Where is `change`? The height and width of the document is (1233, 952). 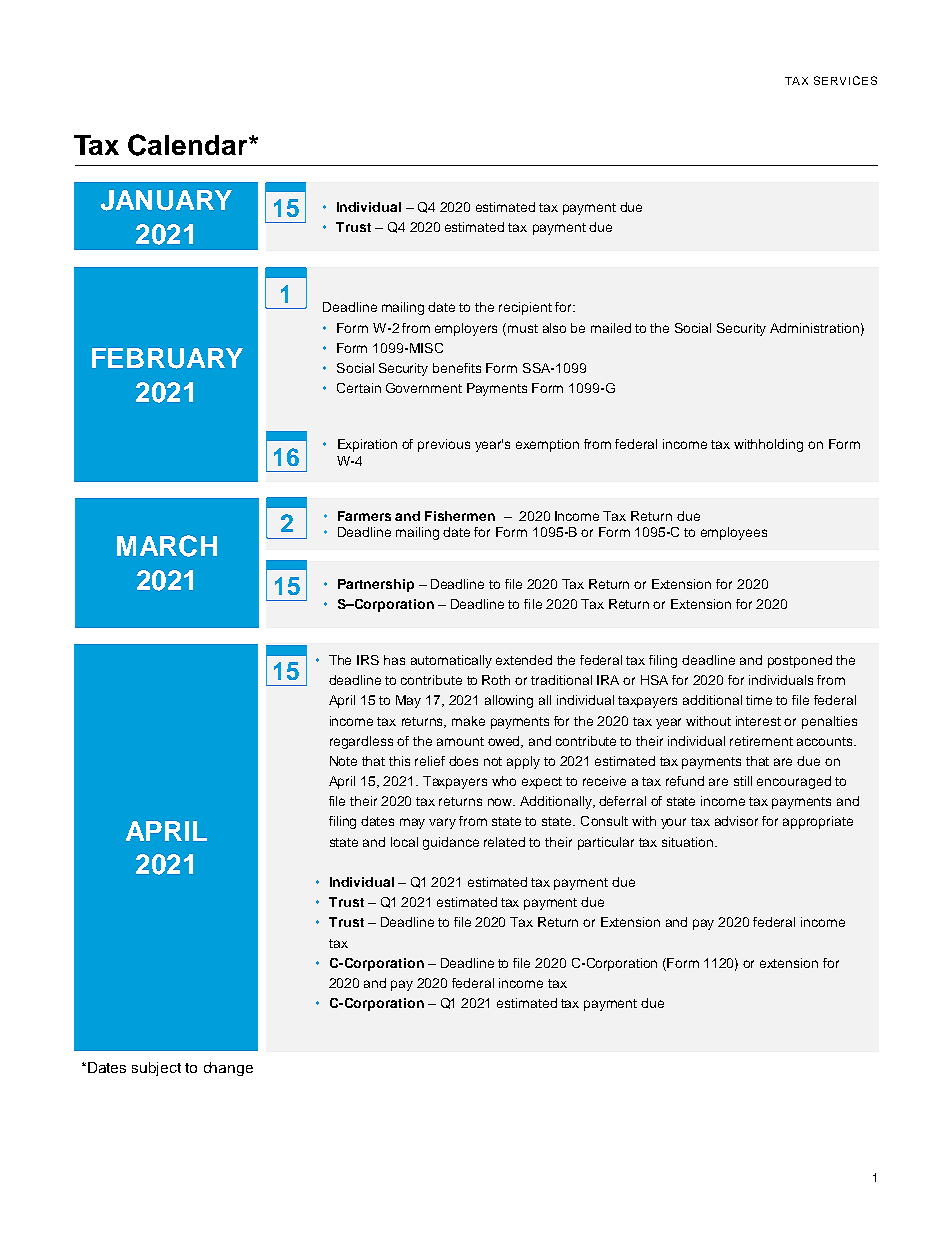
change is located at coordinates (228, 1069).
